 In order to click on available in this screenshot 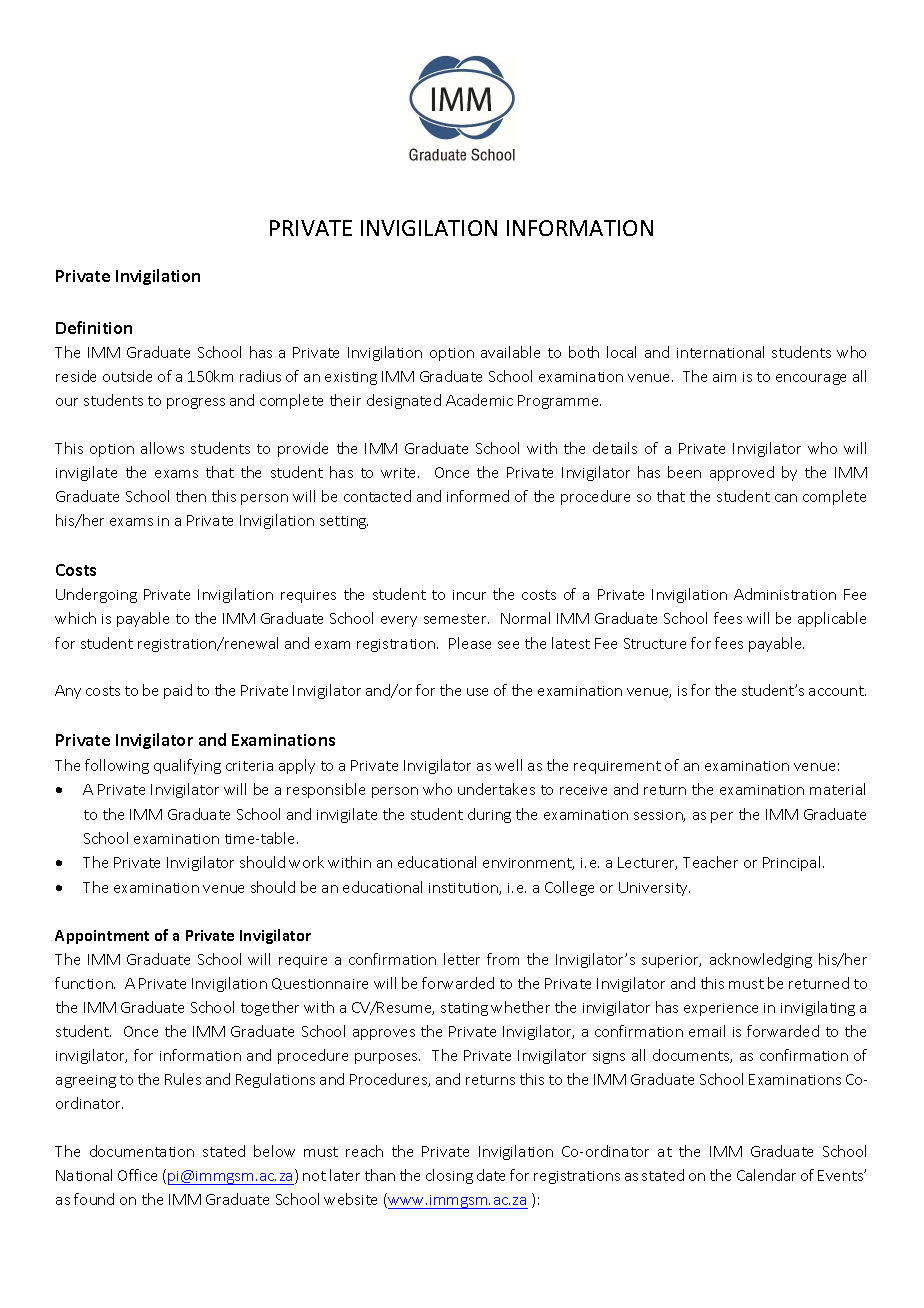, I will do `click(510, 352)`.
